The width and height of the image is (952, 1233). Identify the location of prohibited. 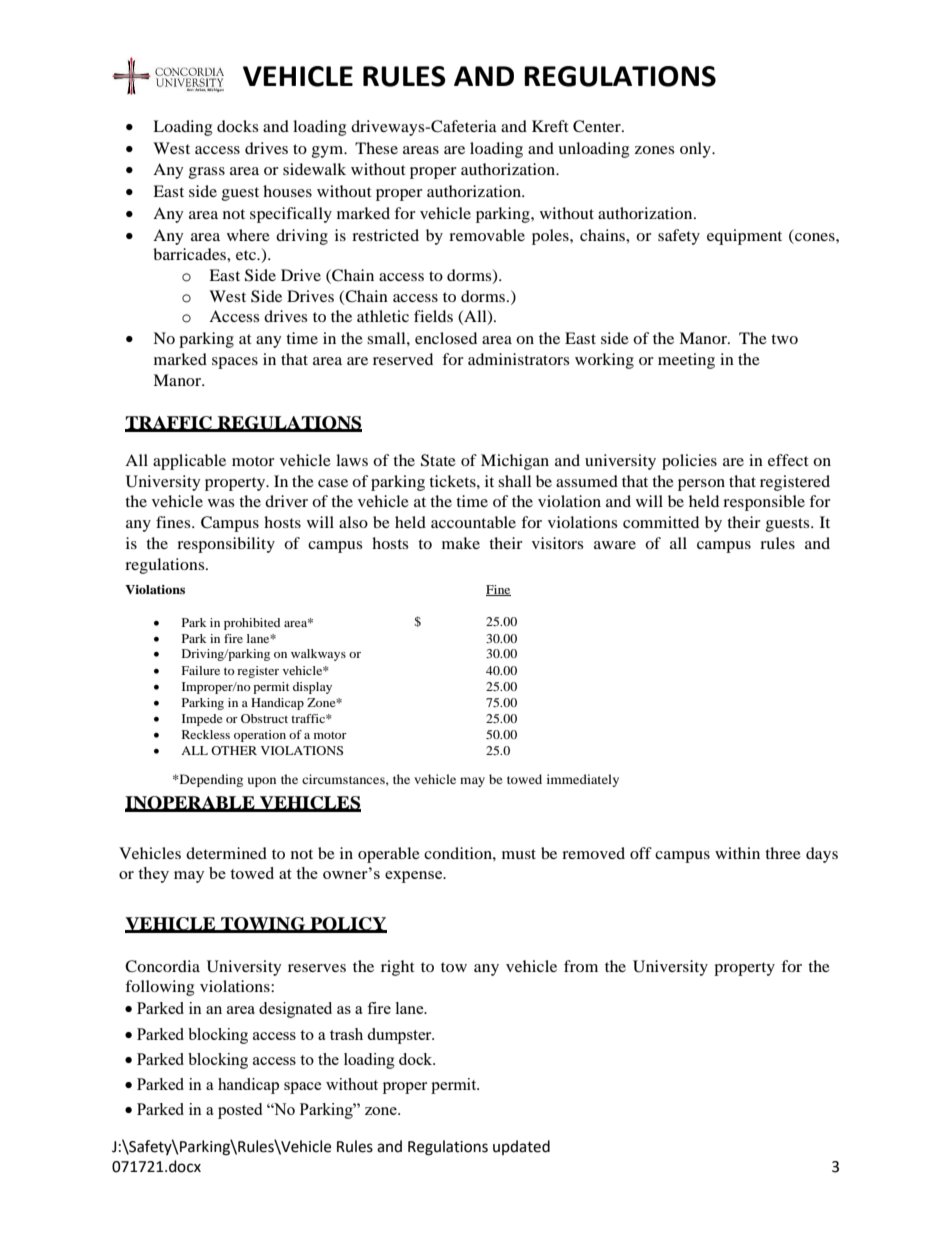
(252, 624).
